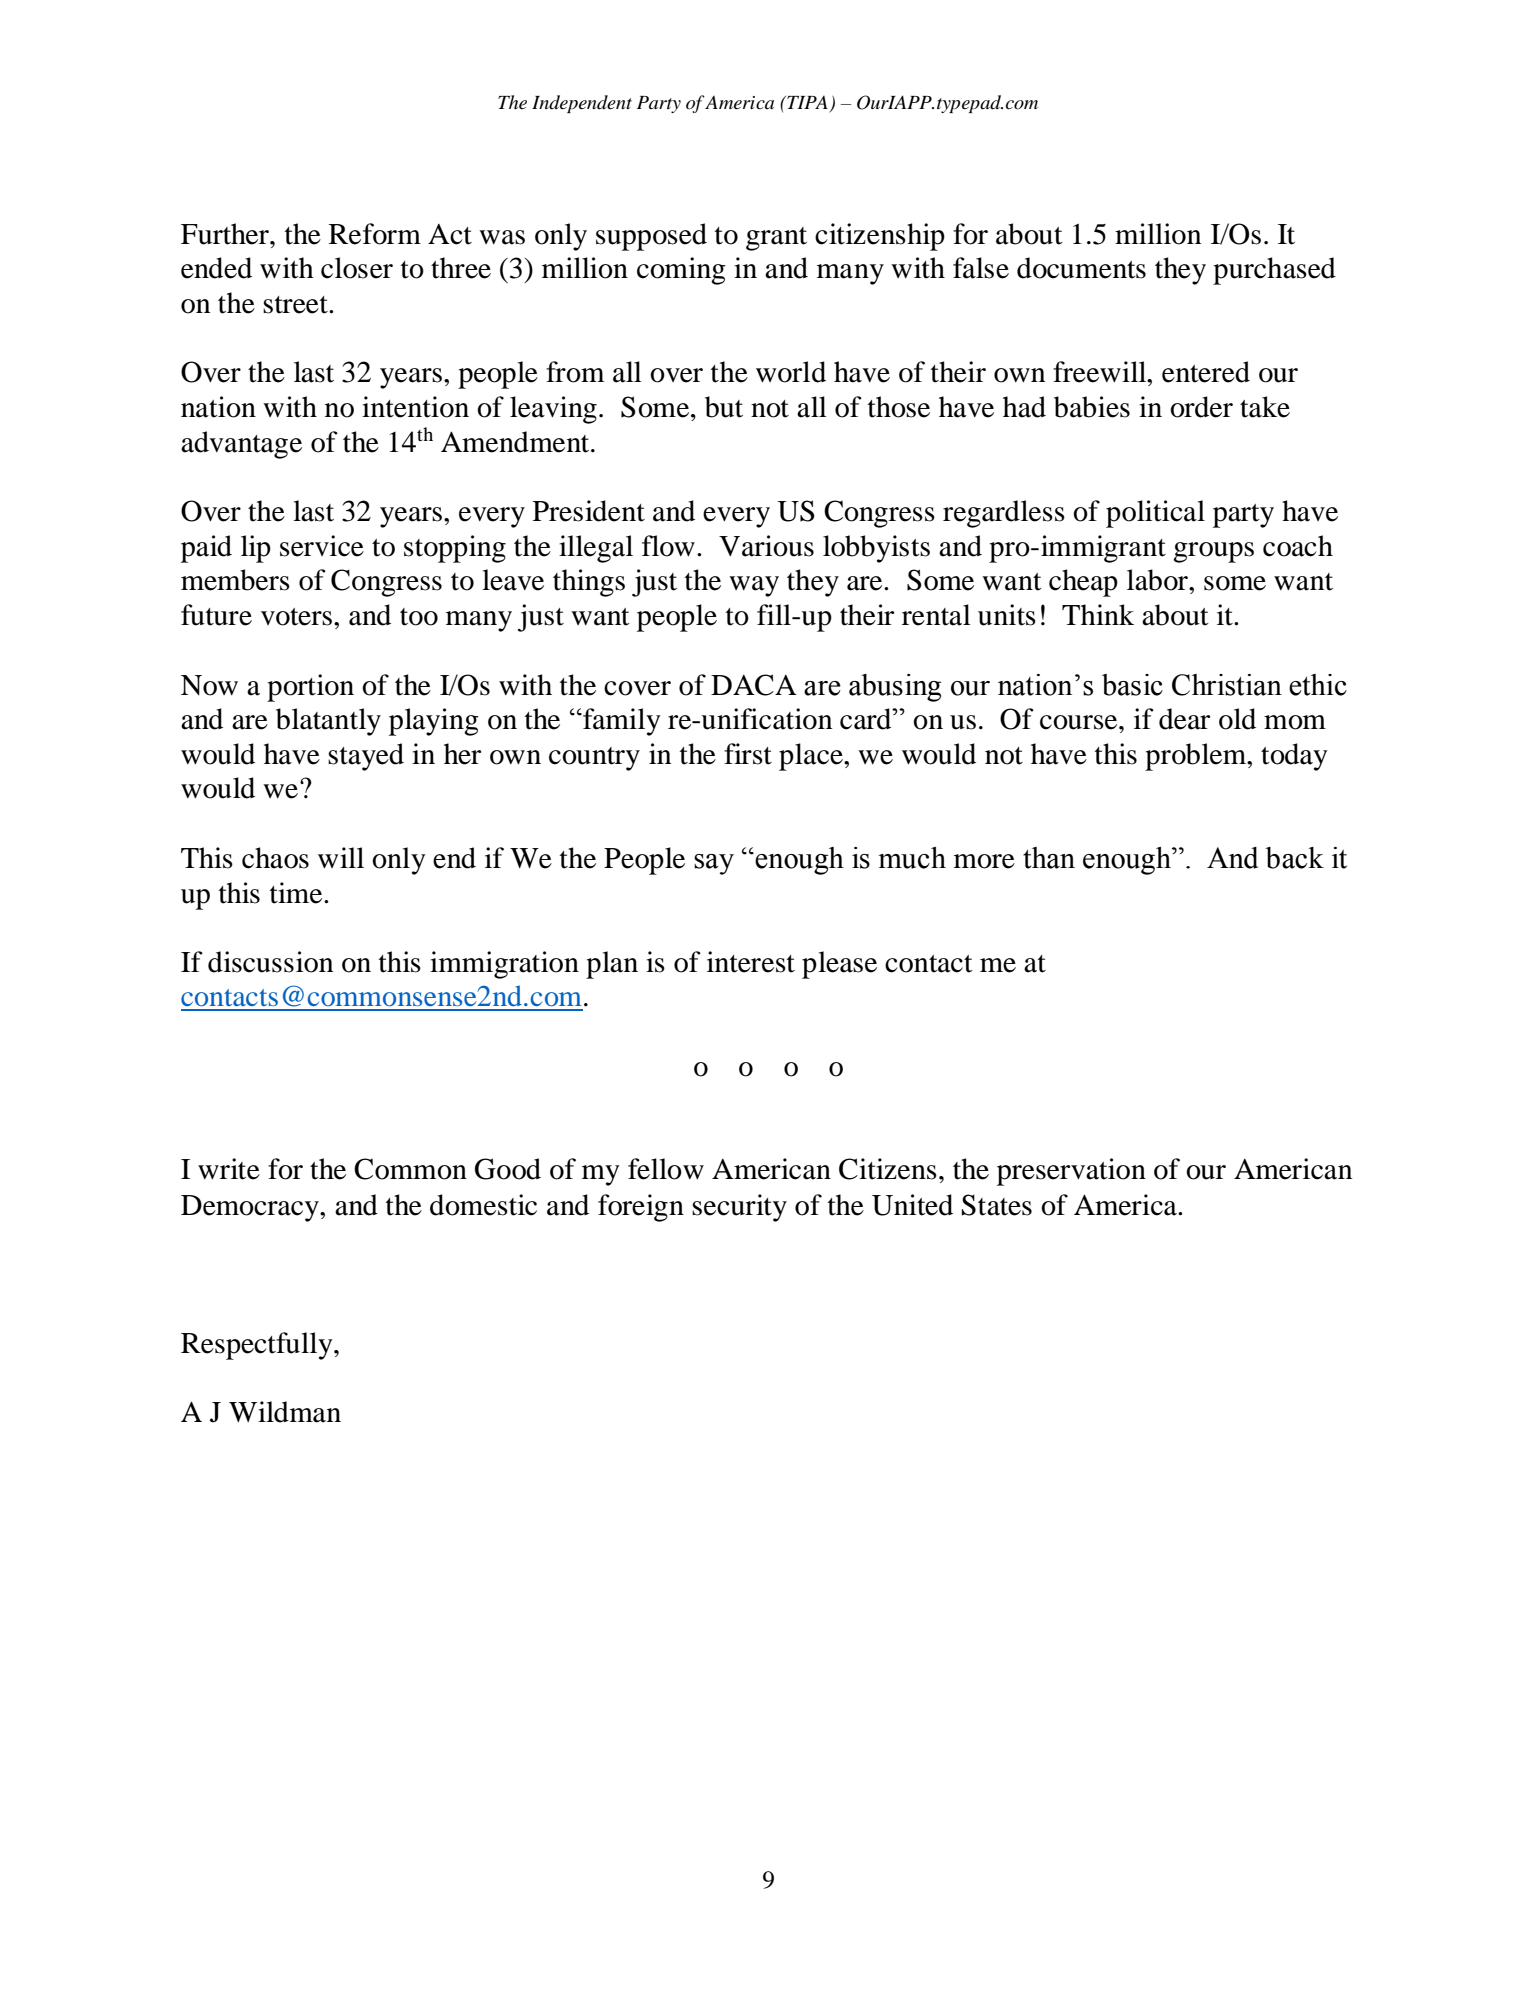  I want to click on groups, so click(1213, 552).
